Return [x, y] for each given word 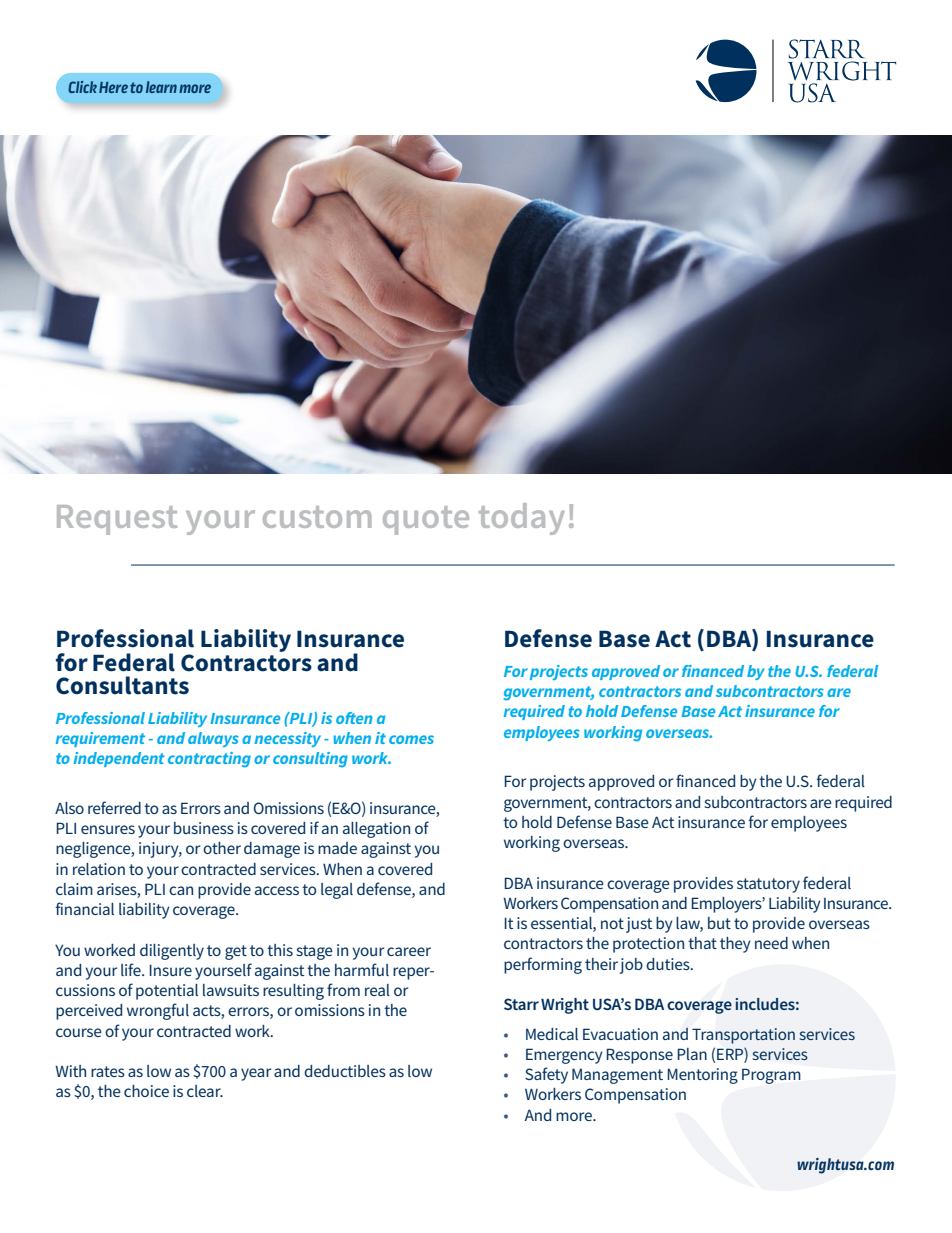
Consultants [122, 685]
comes [411, 739]
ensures [108, 829]
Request [117, 520]
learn [161, 87]
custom [317, 517]
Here [113, 87]
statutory [768, 885]
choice [146, 1091]
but [719, 923]
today [522, 519]
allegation [376, 830]
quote [426, 520]
